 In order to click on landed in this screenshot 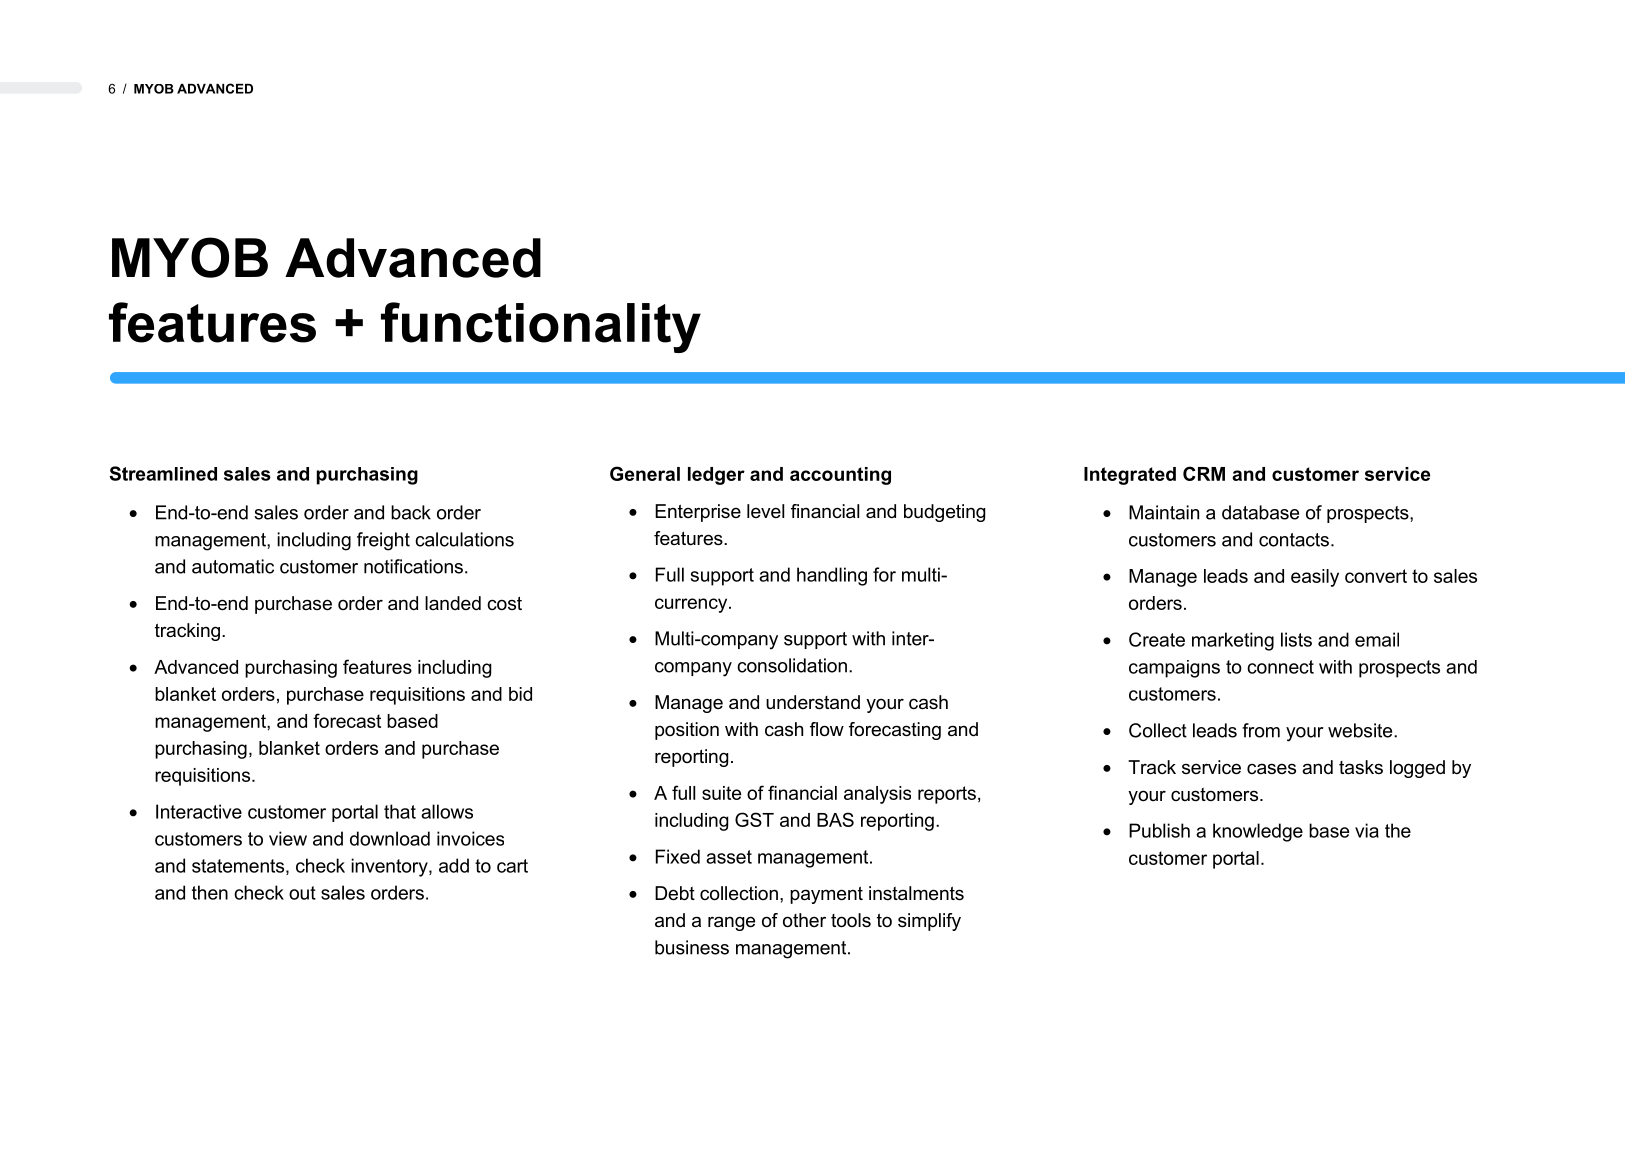, I will do `click(453, 603)`.
